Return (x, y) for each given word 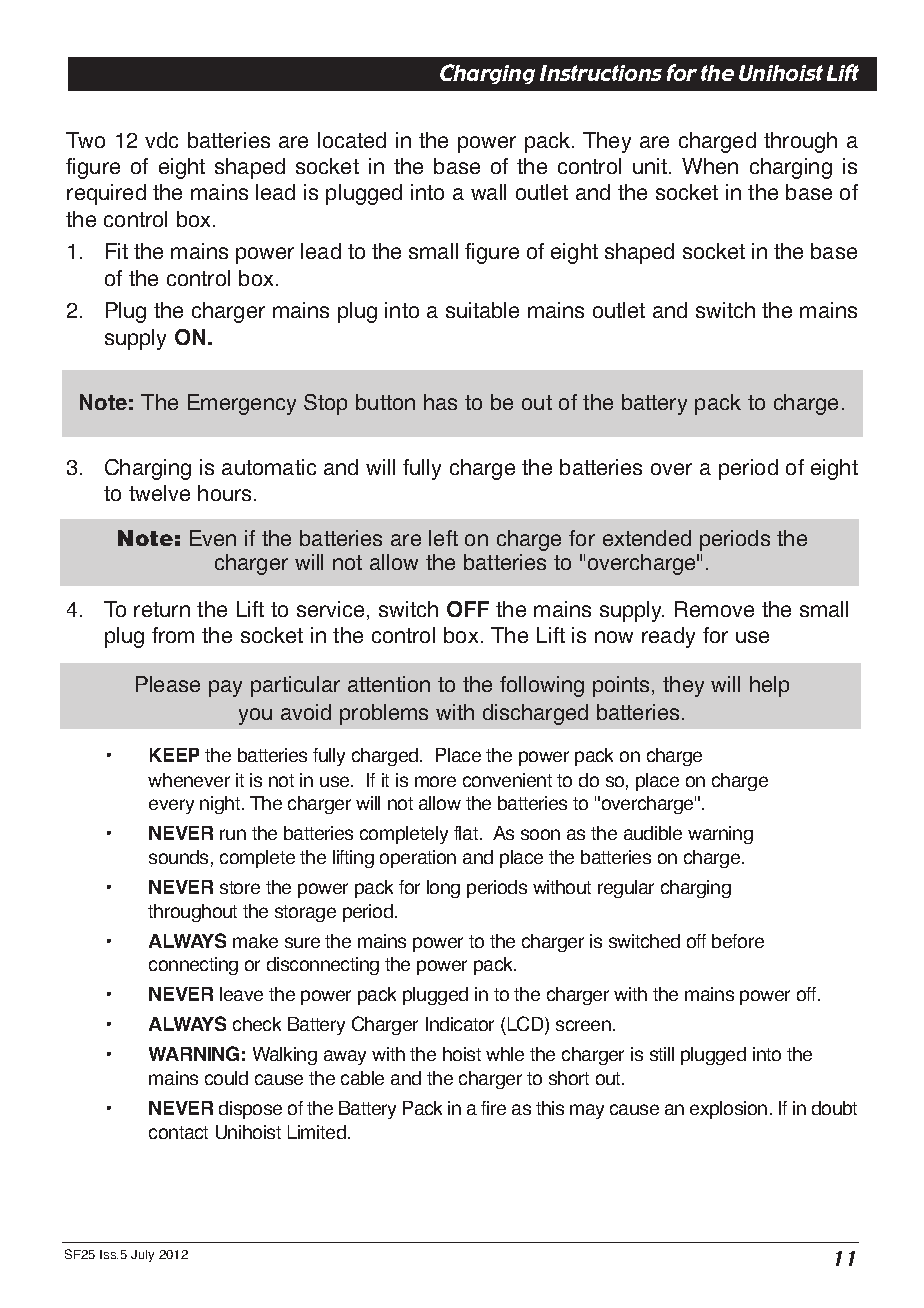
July (142, 1256)
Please (168, 684)
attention (389, 684)
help (769, 686)
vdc (161, 140)
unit (651, 166)
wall (488, 192)
